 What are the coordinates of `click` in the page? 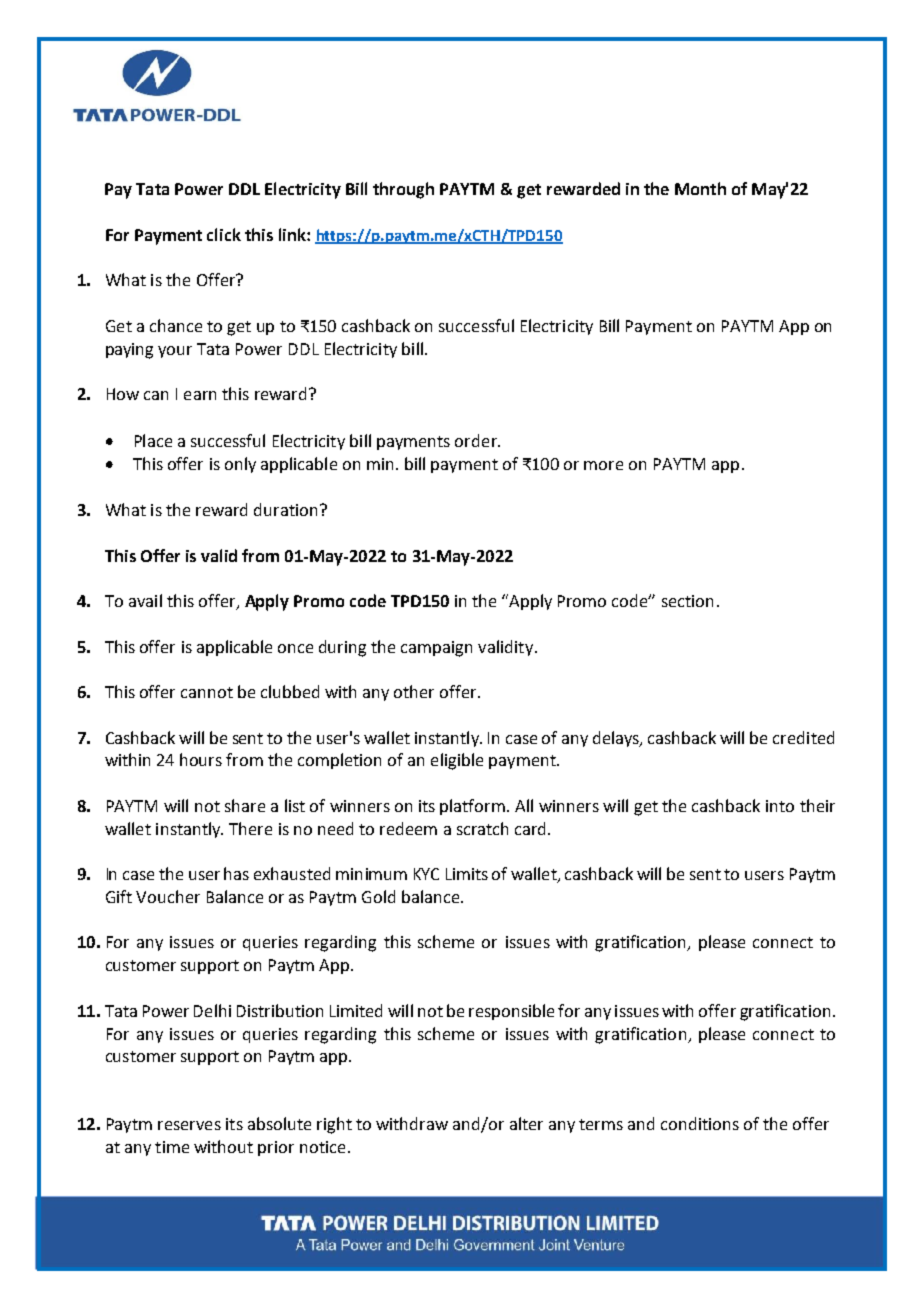 It's located at (224, 234).
